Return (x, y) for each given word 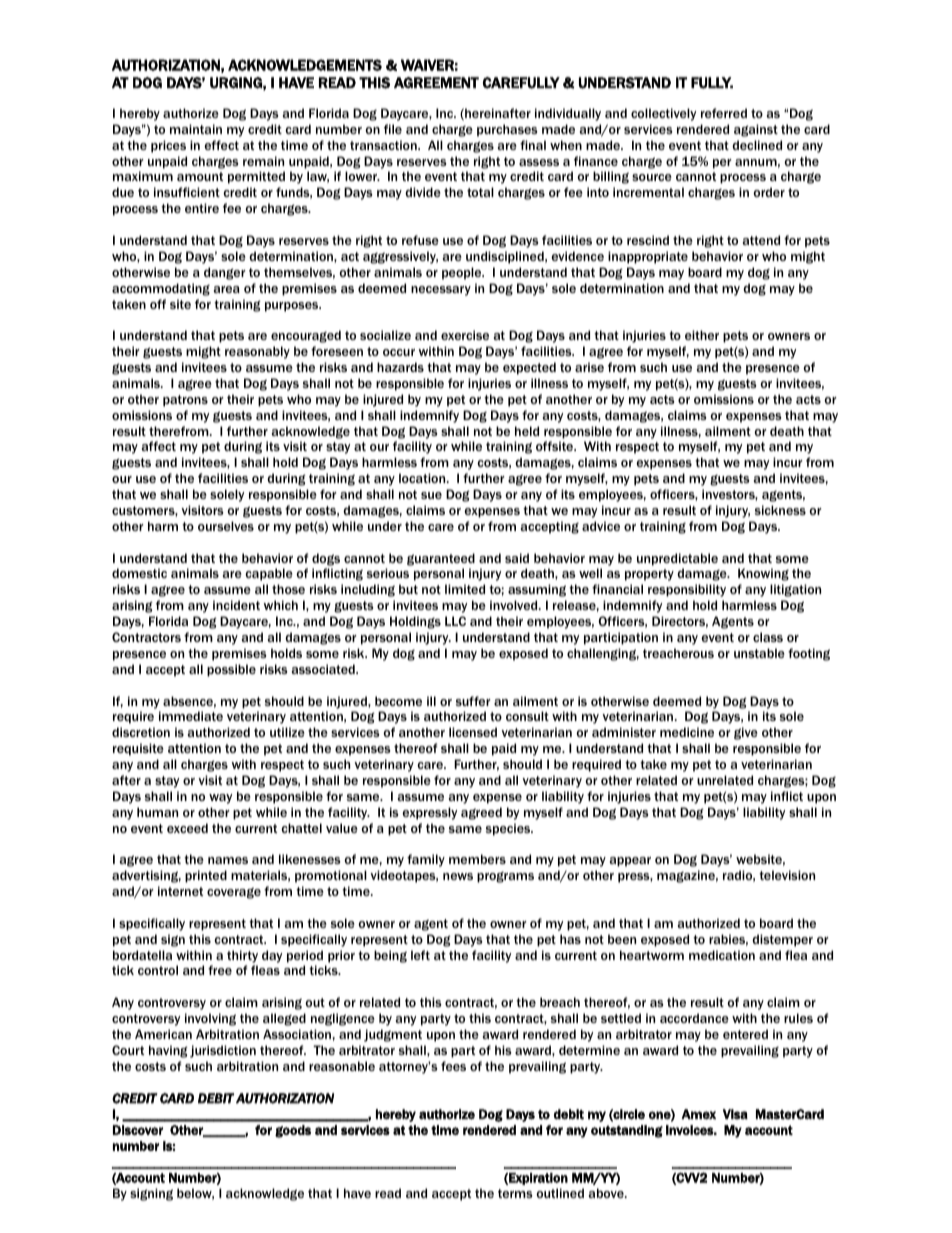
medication (722, 955)
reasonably (257, 352)
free (220, 970)
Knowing (763, 574)
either (702, 335)
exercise (465, 335)
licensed (473, 732)
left (420, 955)
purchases (507, 130)
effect (221, 145)
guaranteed (441, 559)
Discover (138, 1130)
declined (757, 145)
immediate (191, 716)
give (746, 733)
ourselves (226, 526)
